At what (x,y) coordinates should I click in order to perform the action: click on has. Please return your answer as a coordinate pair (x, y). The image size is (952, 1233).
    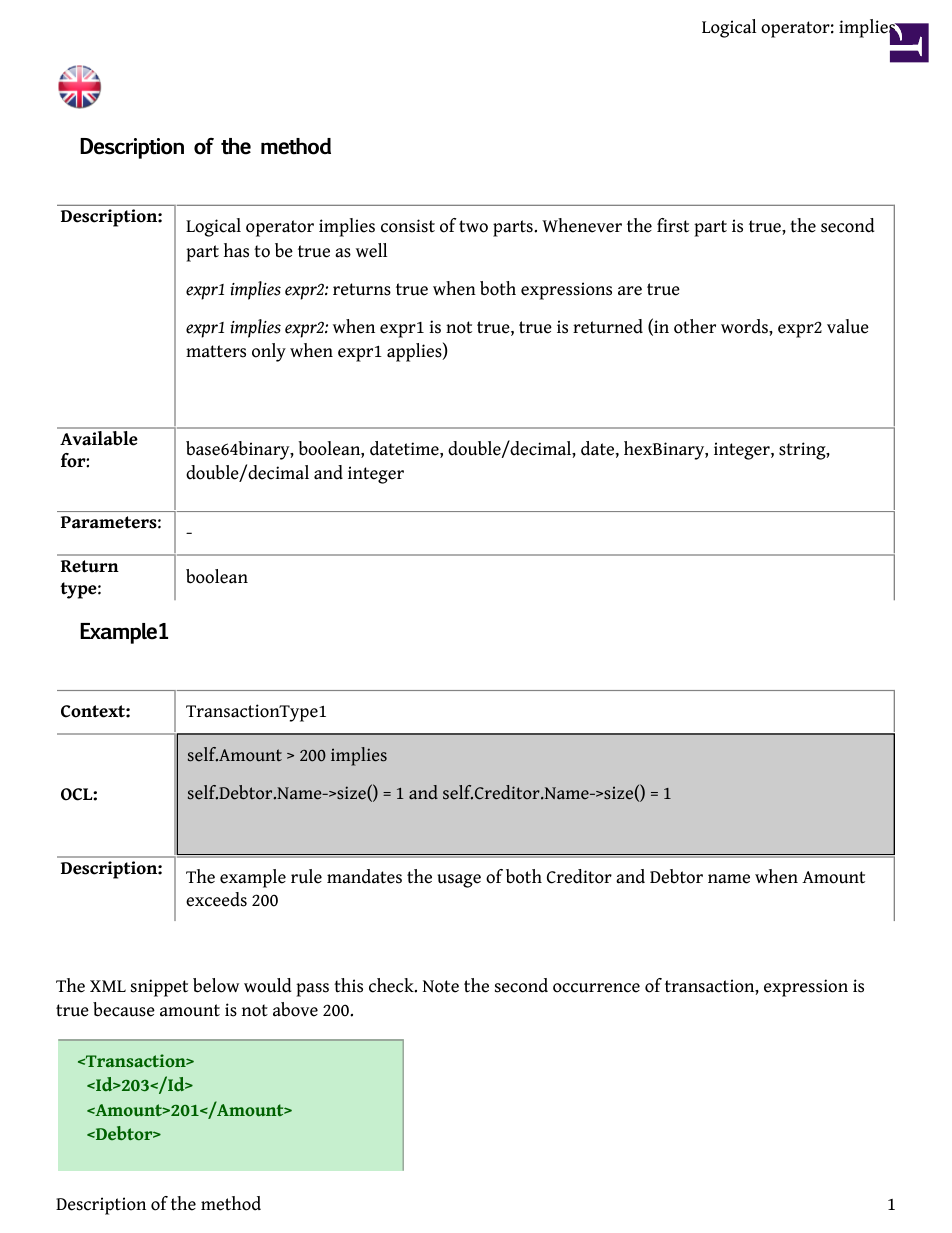
    Looking at the image, I should click on (236, 250).
